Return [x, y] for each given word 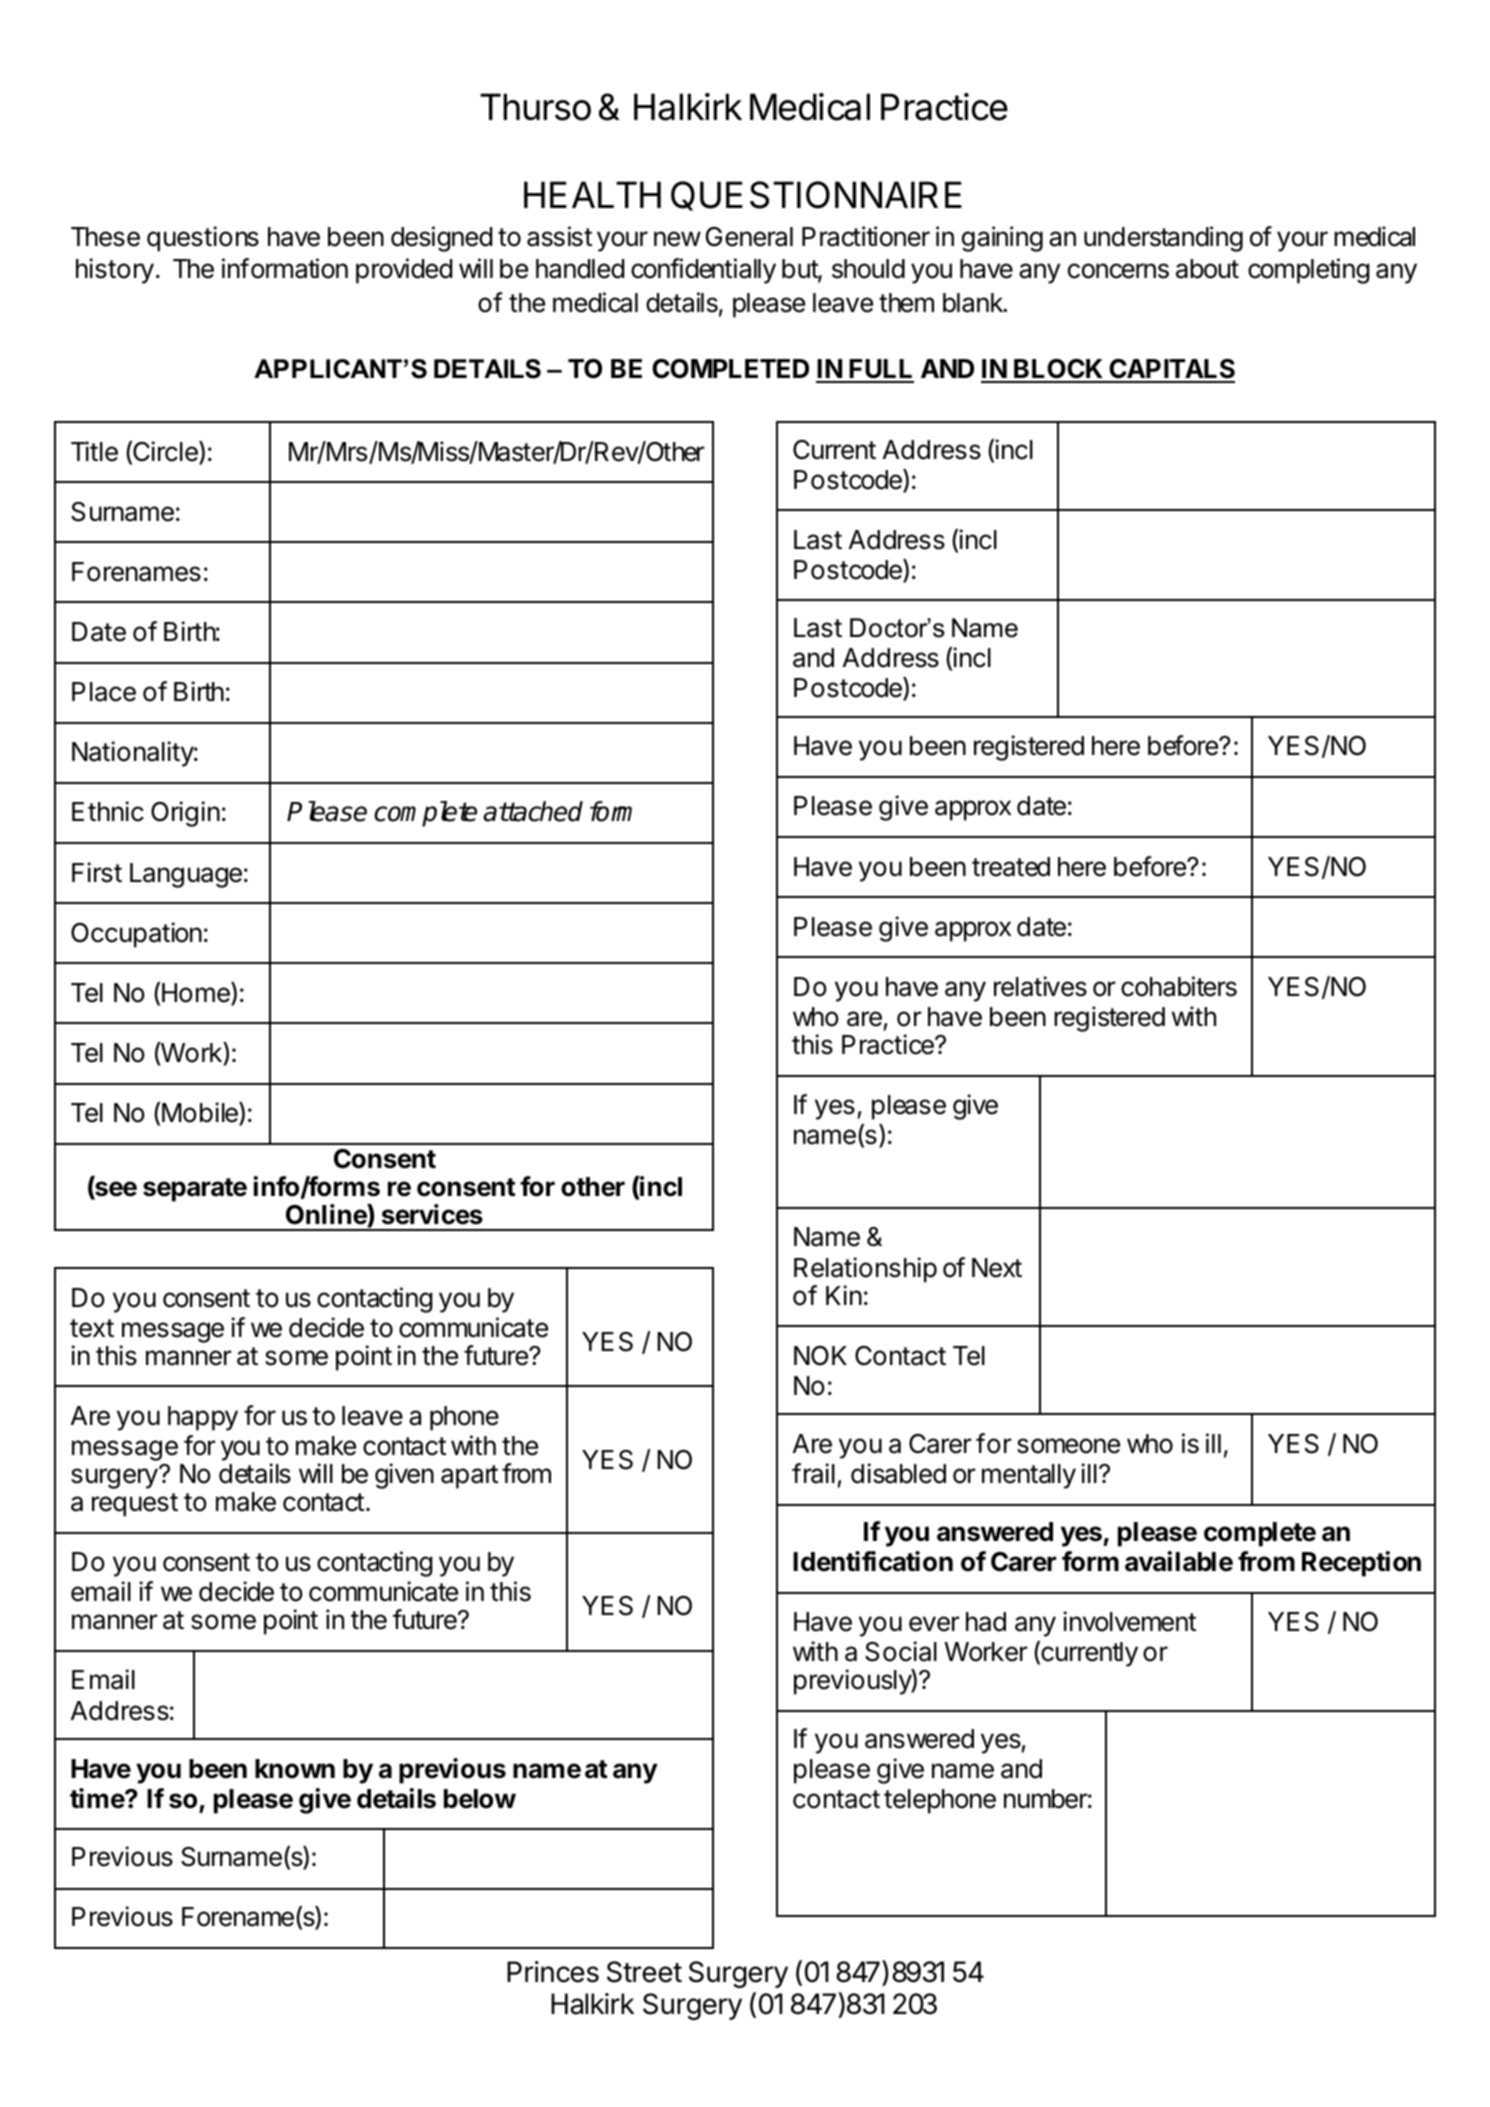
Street [644, 1972]
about [1207, 269]
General [749, 237]
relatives [1040, 986]
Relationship [865, 1270]
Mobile [201, 1114]
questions [203, 239]
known [295, 1769]
